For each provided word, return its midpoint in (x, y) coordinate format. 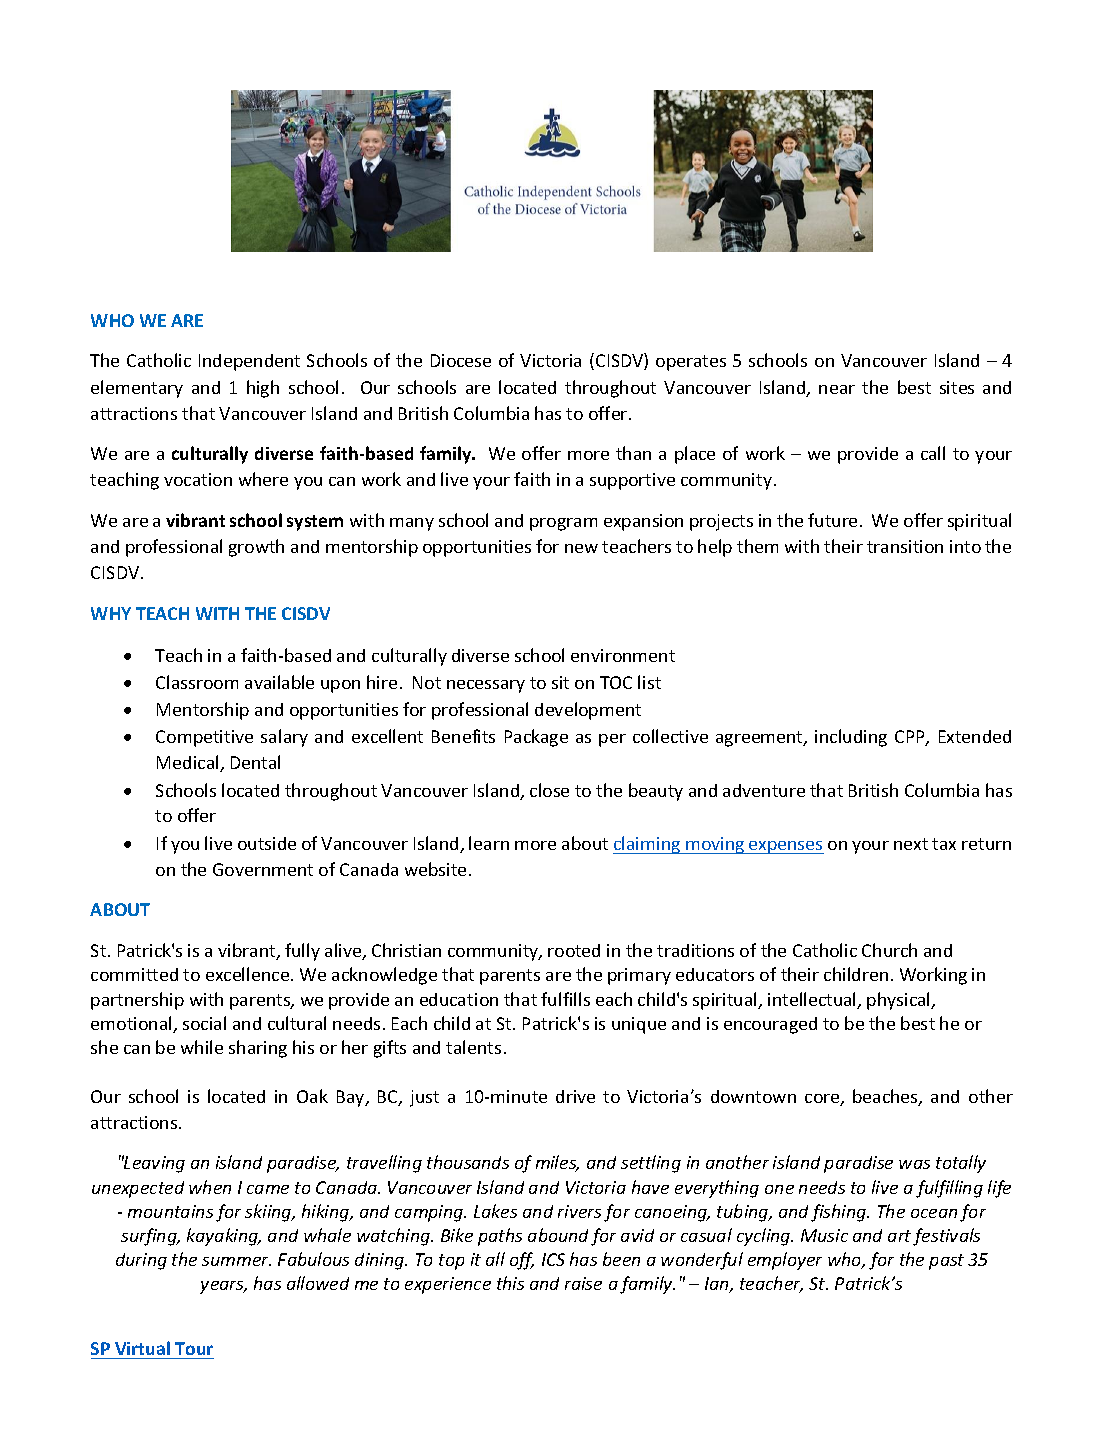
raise (583, 1283)
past (946, 1262)
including (851, 738)
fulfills (565, 999)
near (837, 389)
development (588, 711)
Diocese (461, 360)
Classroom (197, 682)
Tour (194, 1348)
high (263, 389)
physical (899, 1001)
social (204, 1023)
